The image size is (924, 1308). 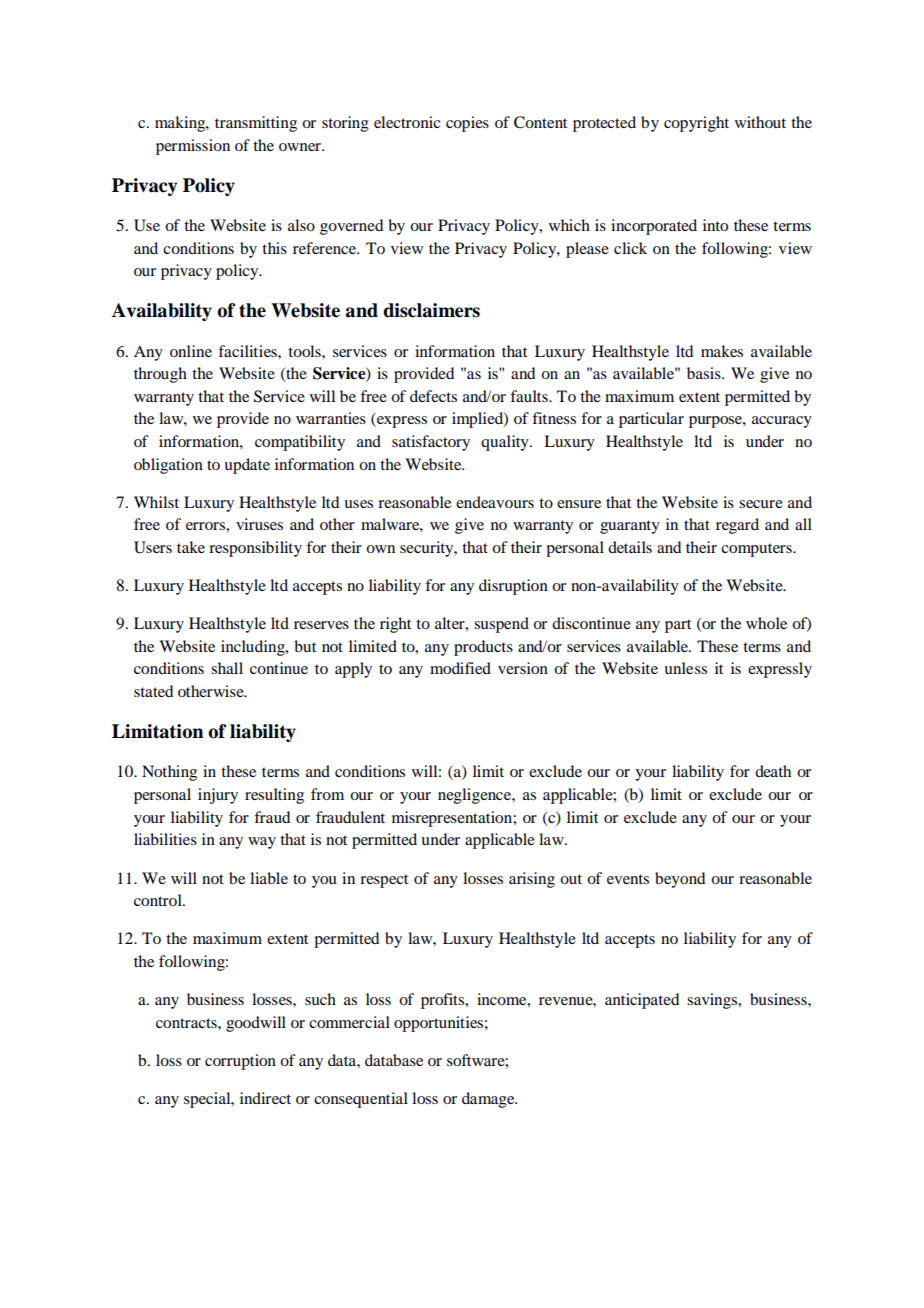 I want to click on permission, so click(x=193, y=147).
